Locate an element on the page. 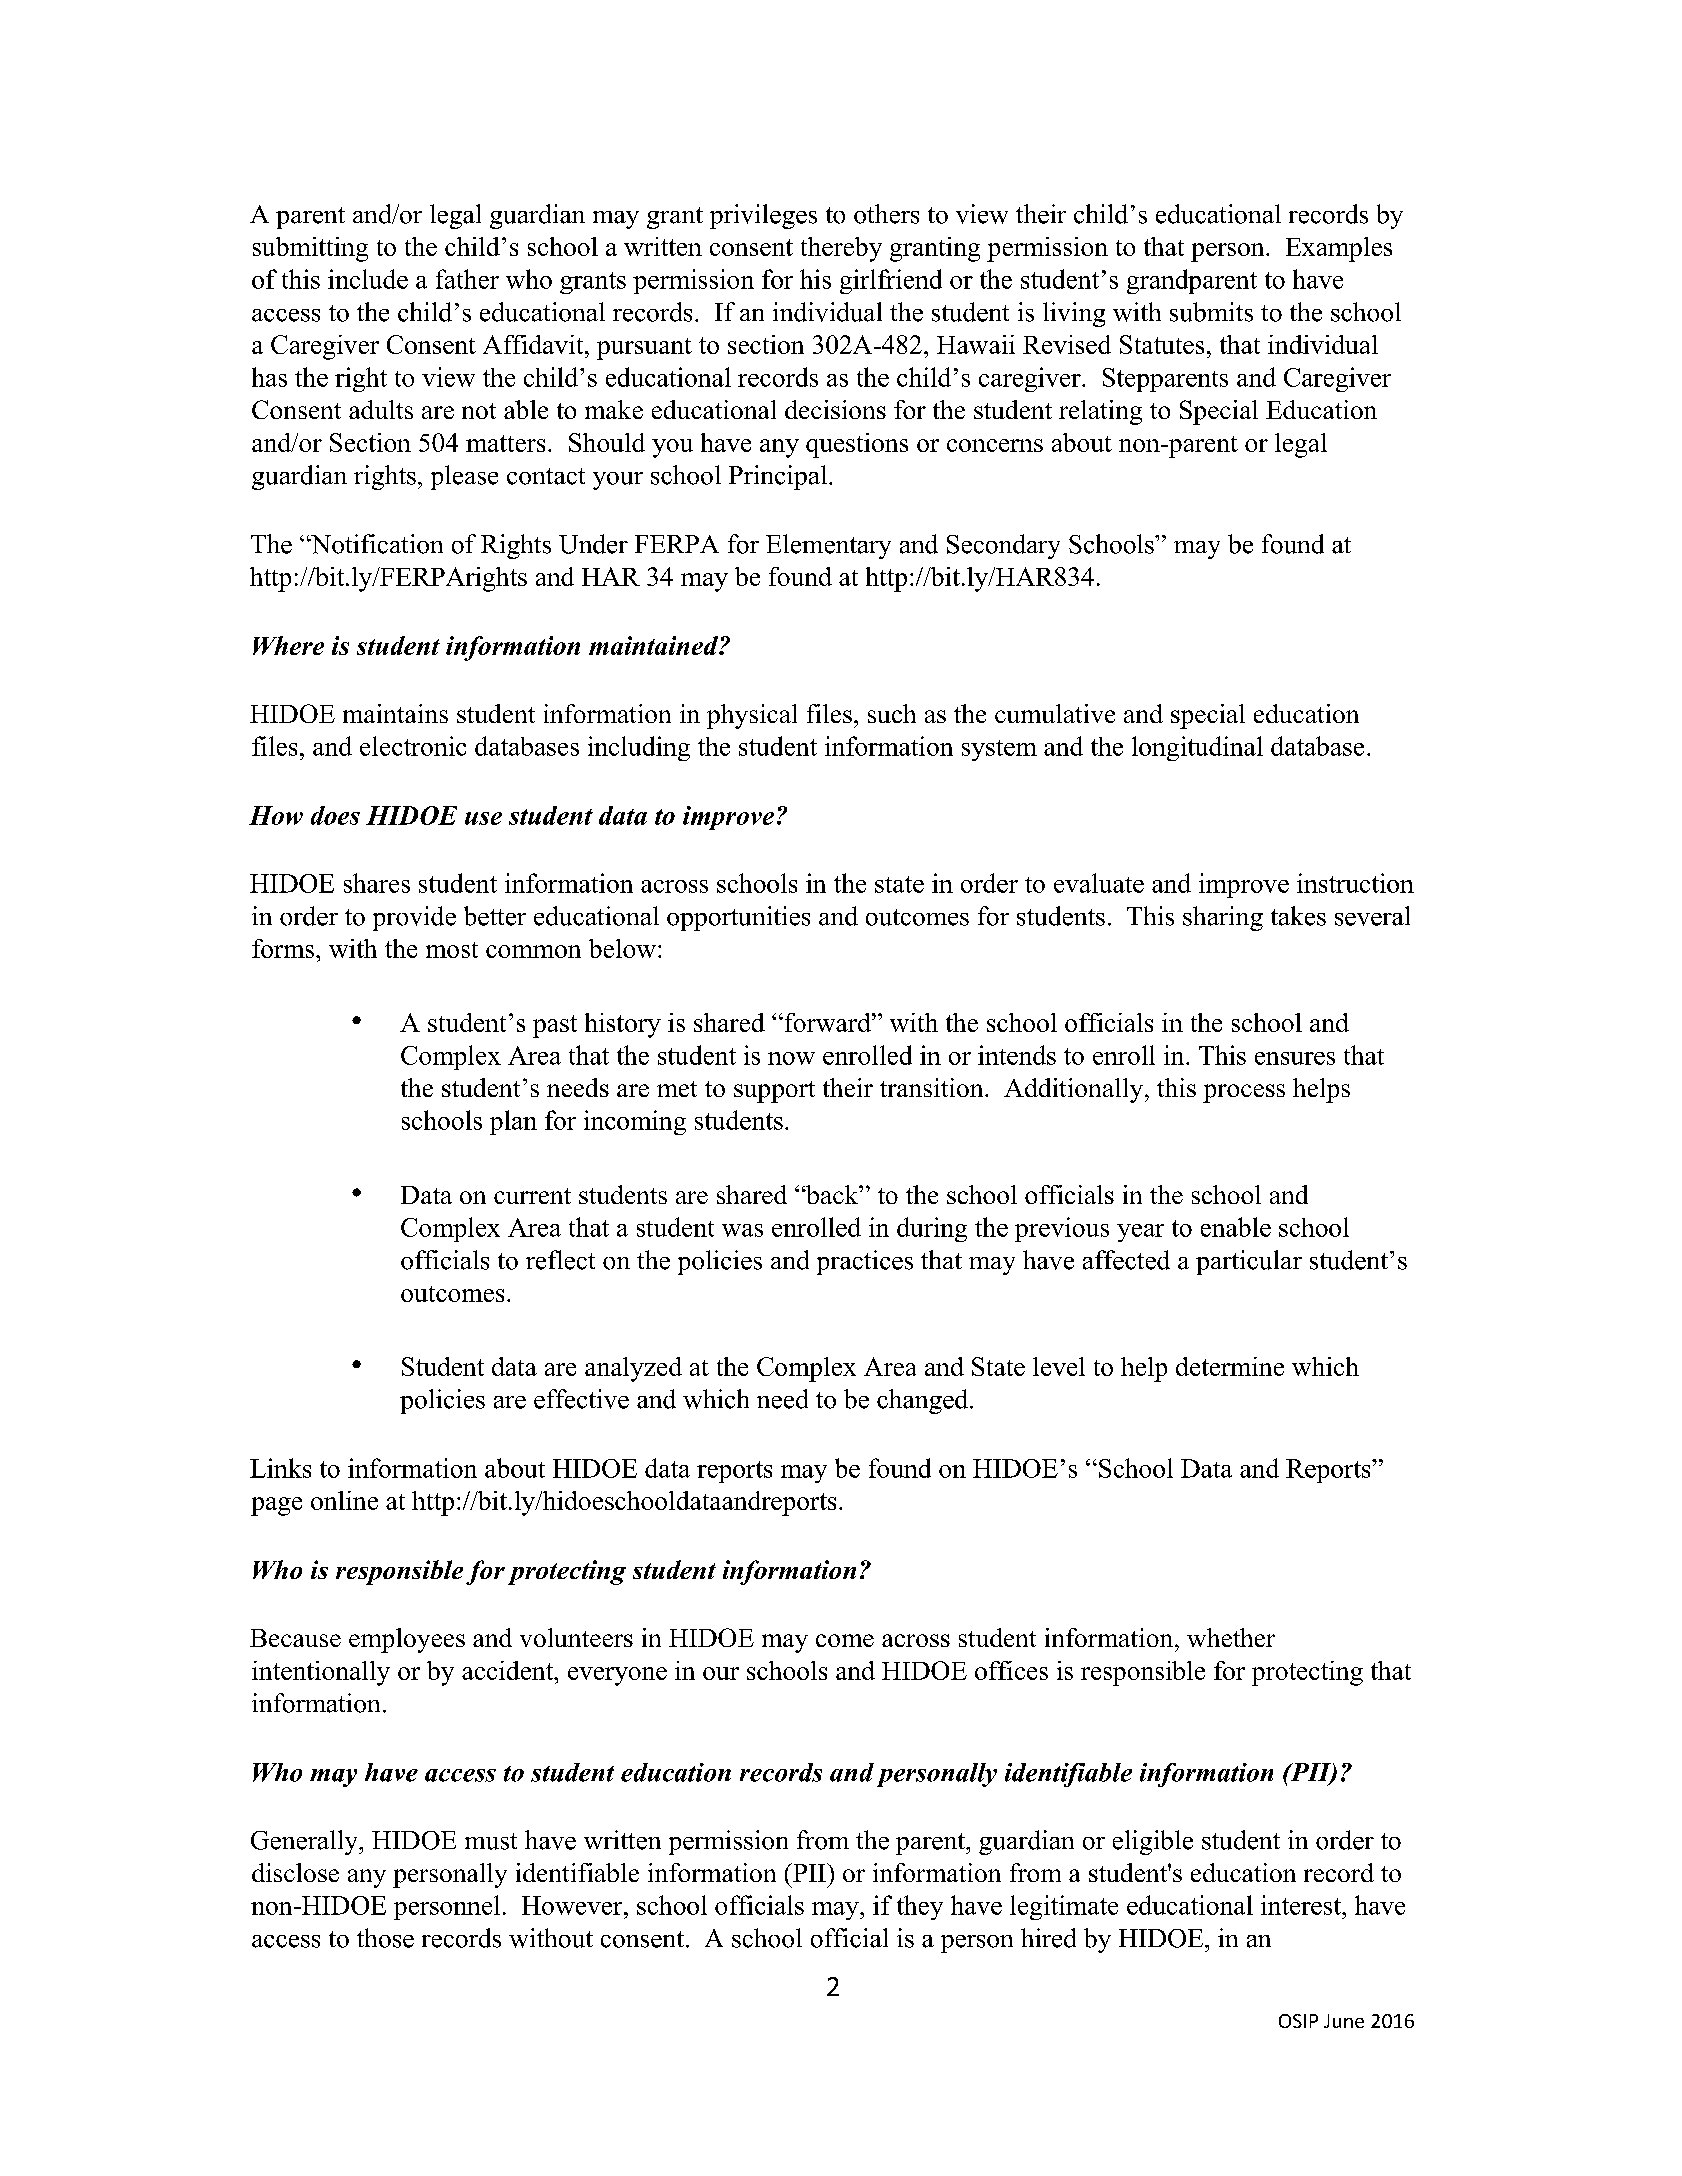  online is located at coordinates (344, 1500).
